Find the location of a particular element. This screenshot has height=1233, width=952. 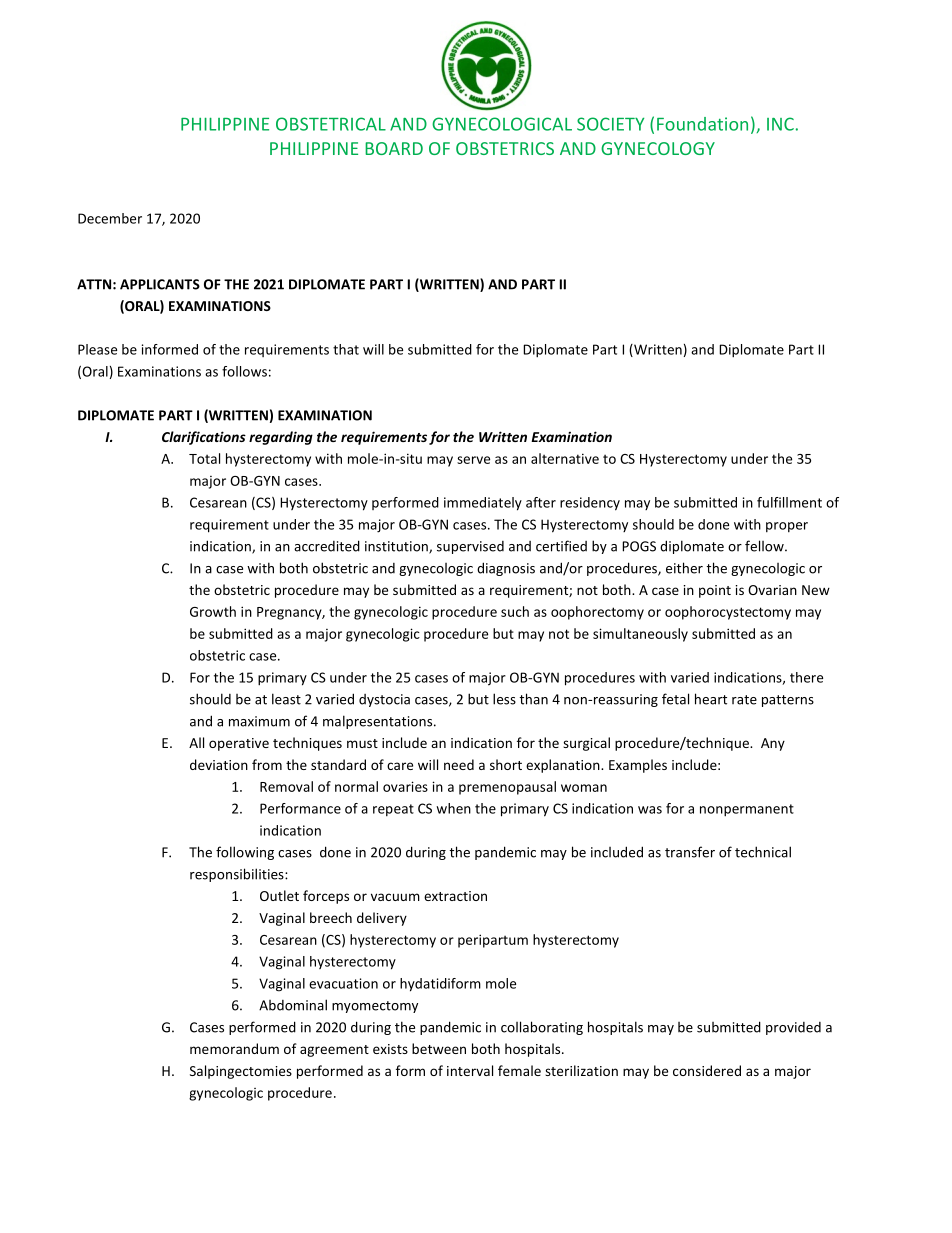

BOARD is located at coordinates (394, 148).
